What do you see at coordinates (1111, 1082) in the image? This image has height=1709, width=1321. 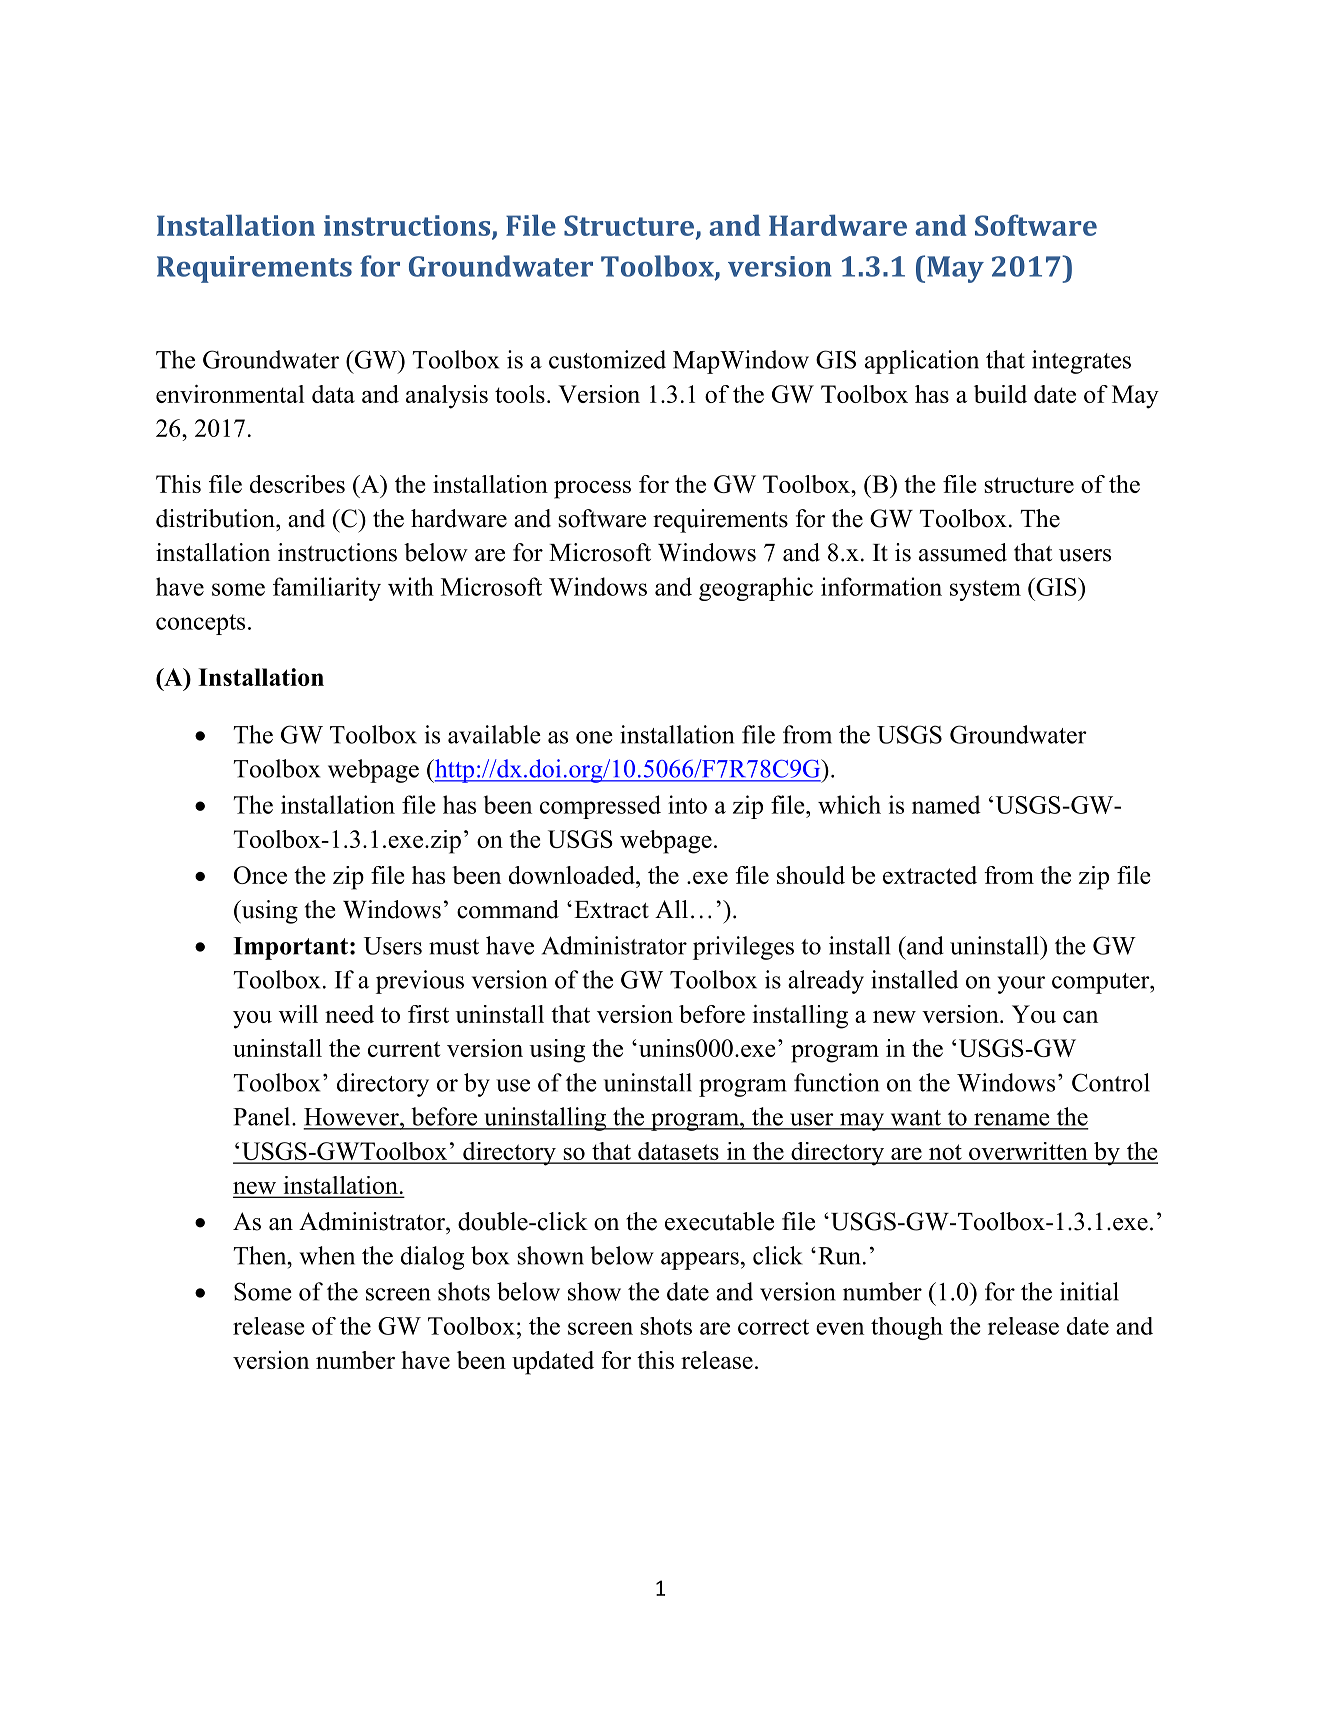 I see `Control` at bounding box center [1111, 1082].
